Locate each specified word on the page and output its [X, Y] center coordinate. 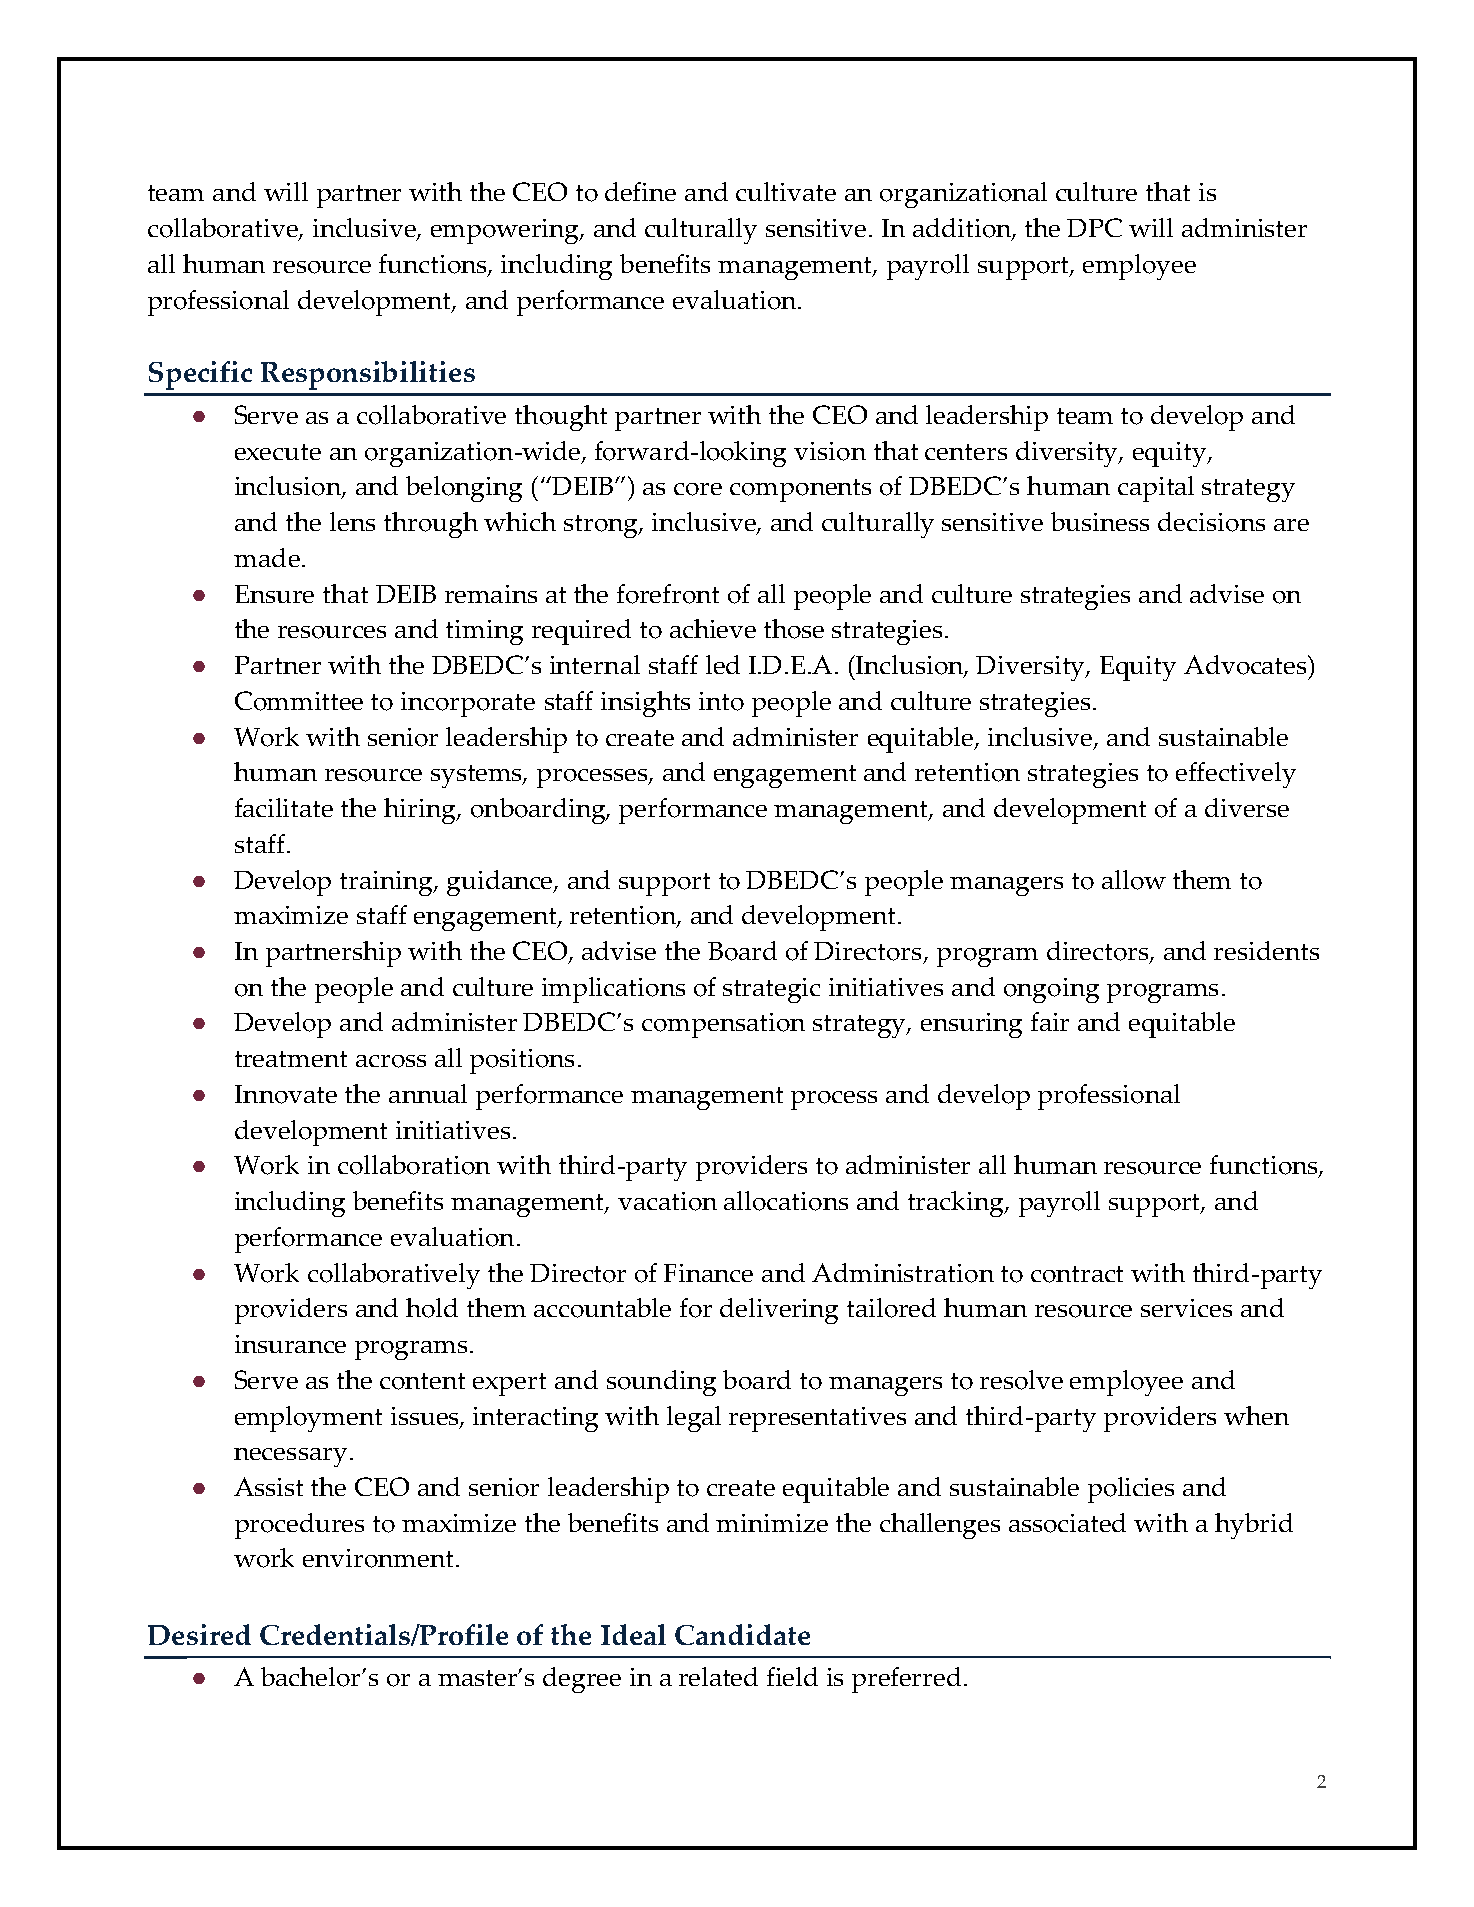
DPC [1094, 227]
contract [1077, 1274]
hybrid [1254, 1526]
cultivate [786, 191]
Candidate [742, 1634]
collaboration [414, 1165]
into [721, 701]
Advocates [1246, 665]
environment [378, 1558]
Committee [299, 701]
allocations [786, 1201]
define [640, 191]
